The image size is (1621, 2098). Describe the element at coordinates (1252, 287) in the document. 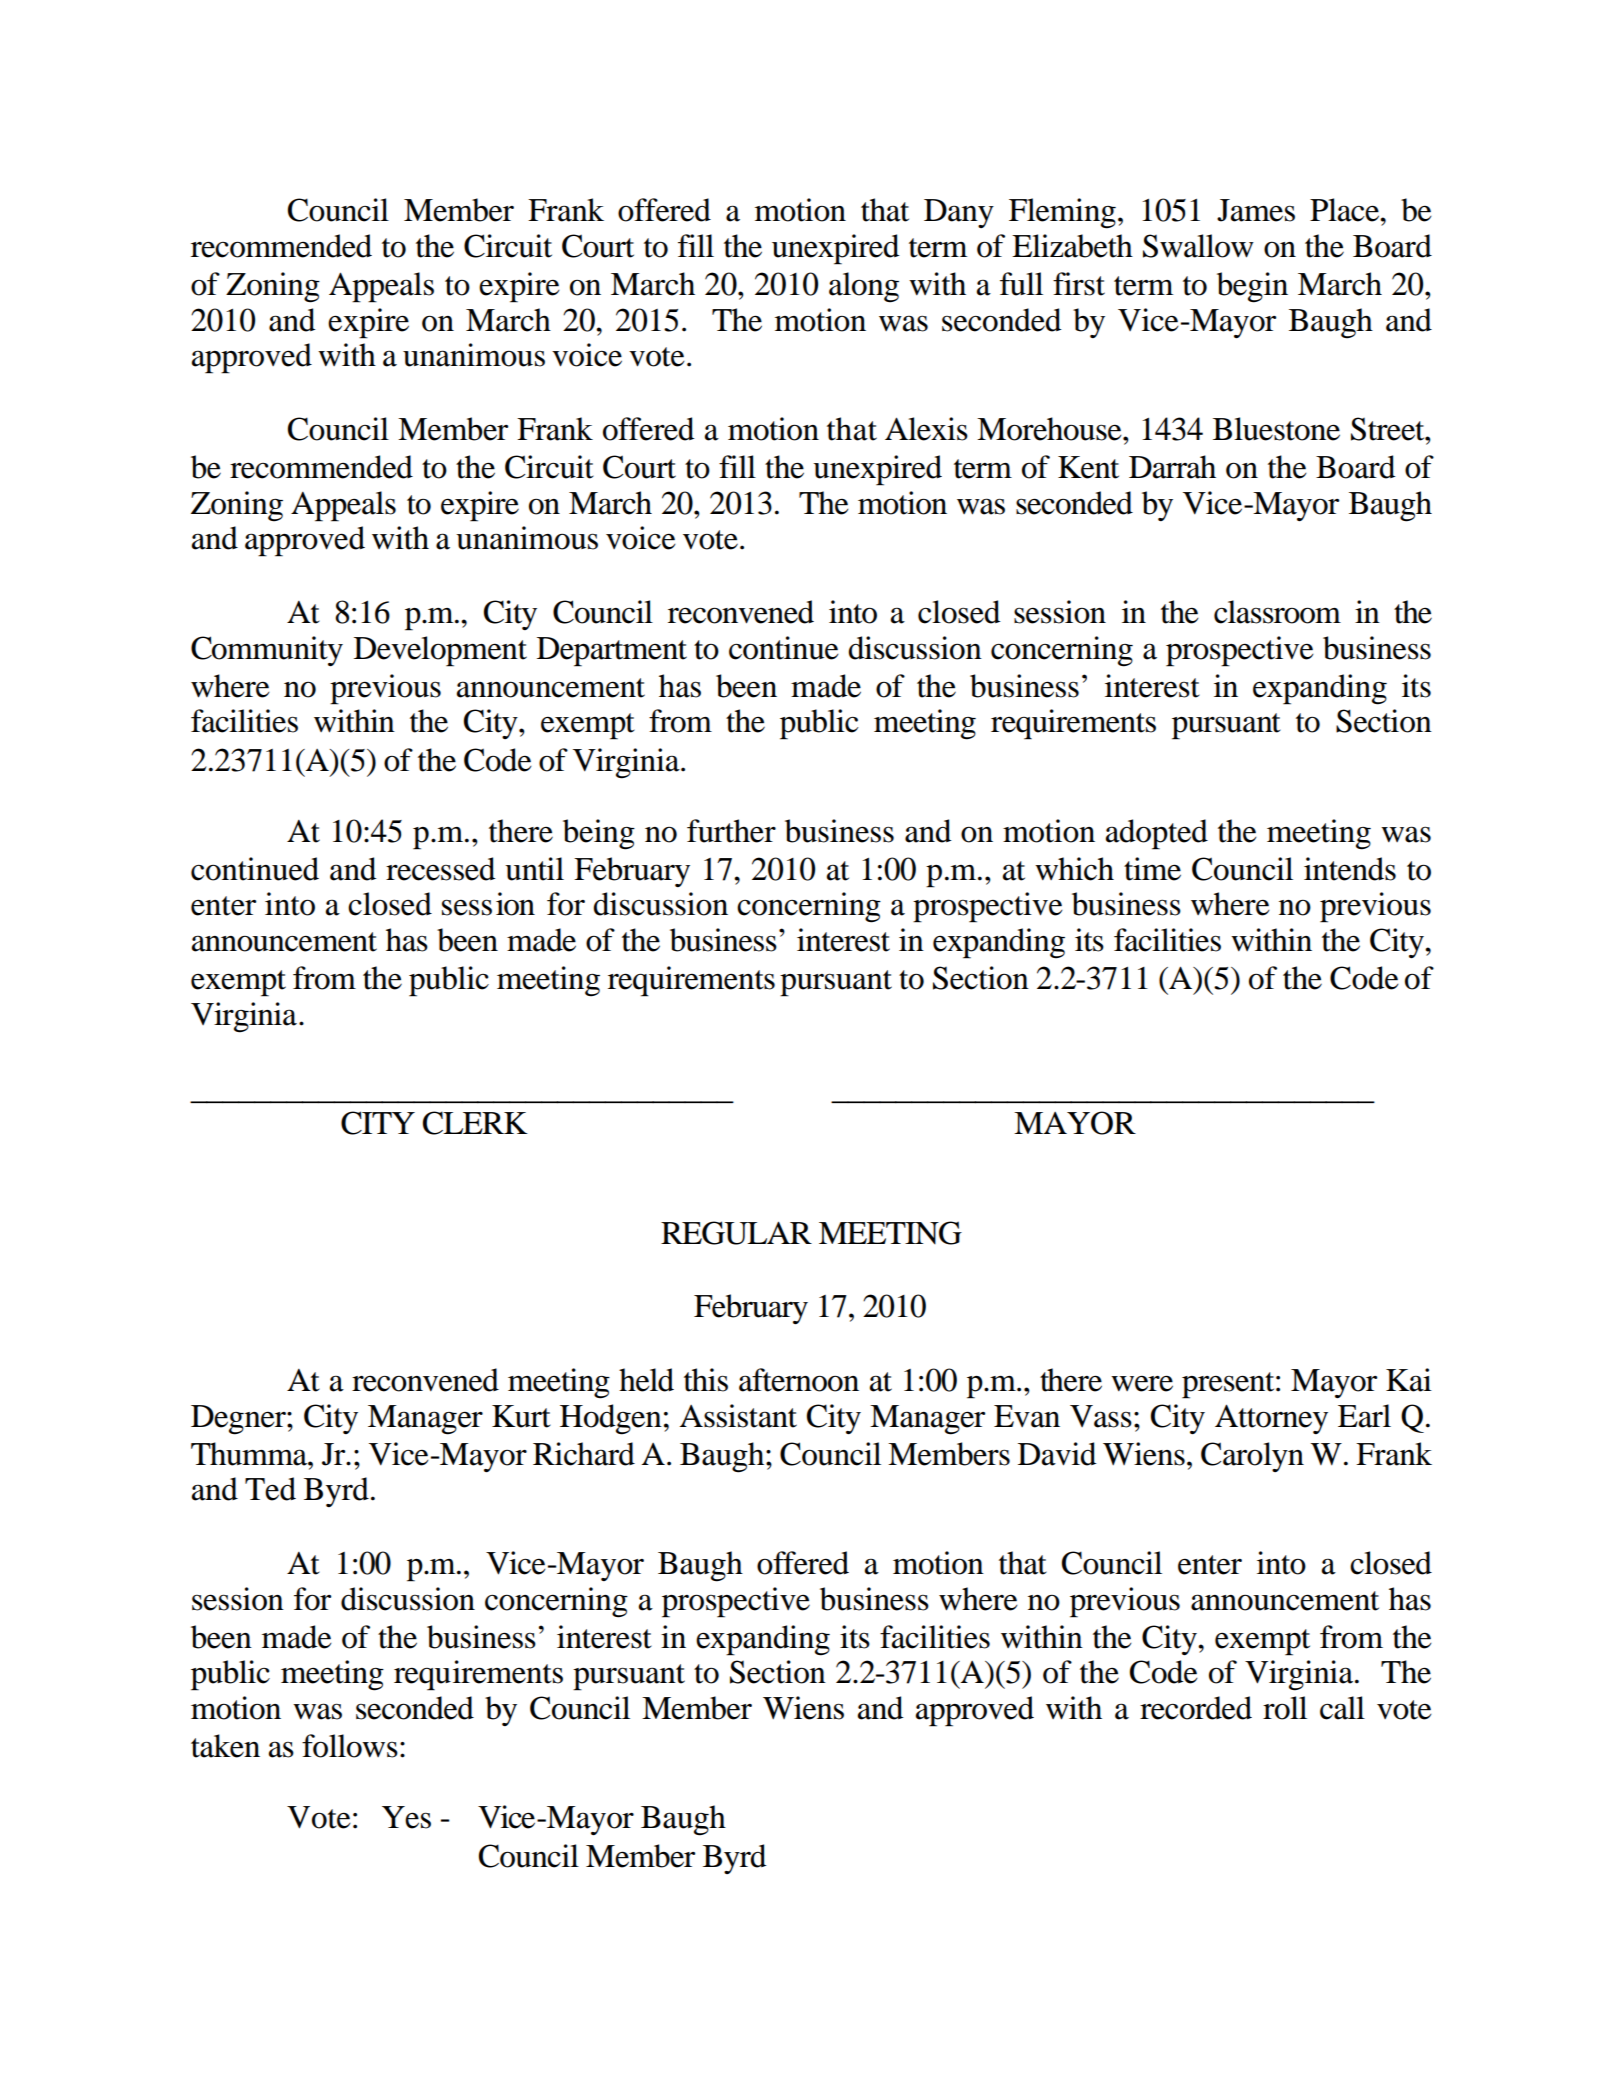

I see `begin` at that location.
